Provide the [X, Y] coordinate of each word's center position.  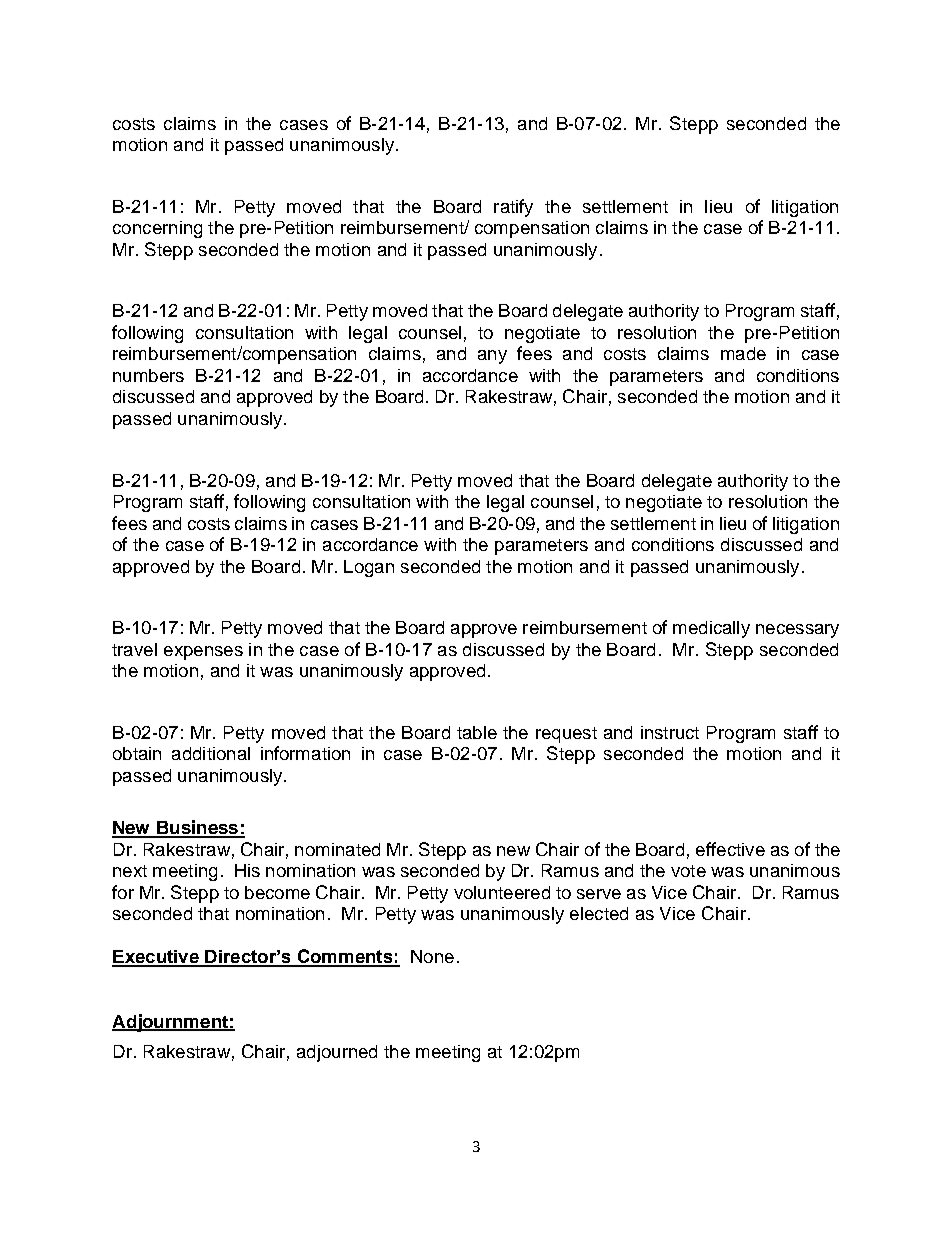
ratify [513, 208]
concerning [157, 229]
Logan [369, 568]
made [743, 353]
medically [711, 629]
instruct [670, 732]
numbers [148, 375]
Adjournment [171, 1023]
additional [211, 753]
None [432, 956]
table [477, 732]
